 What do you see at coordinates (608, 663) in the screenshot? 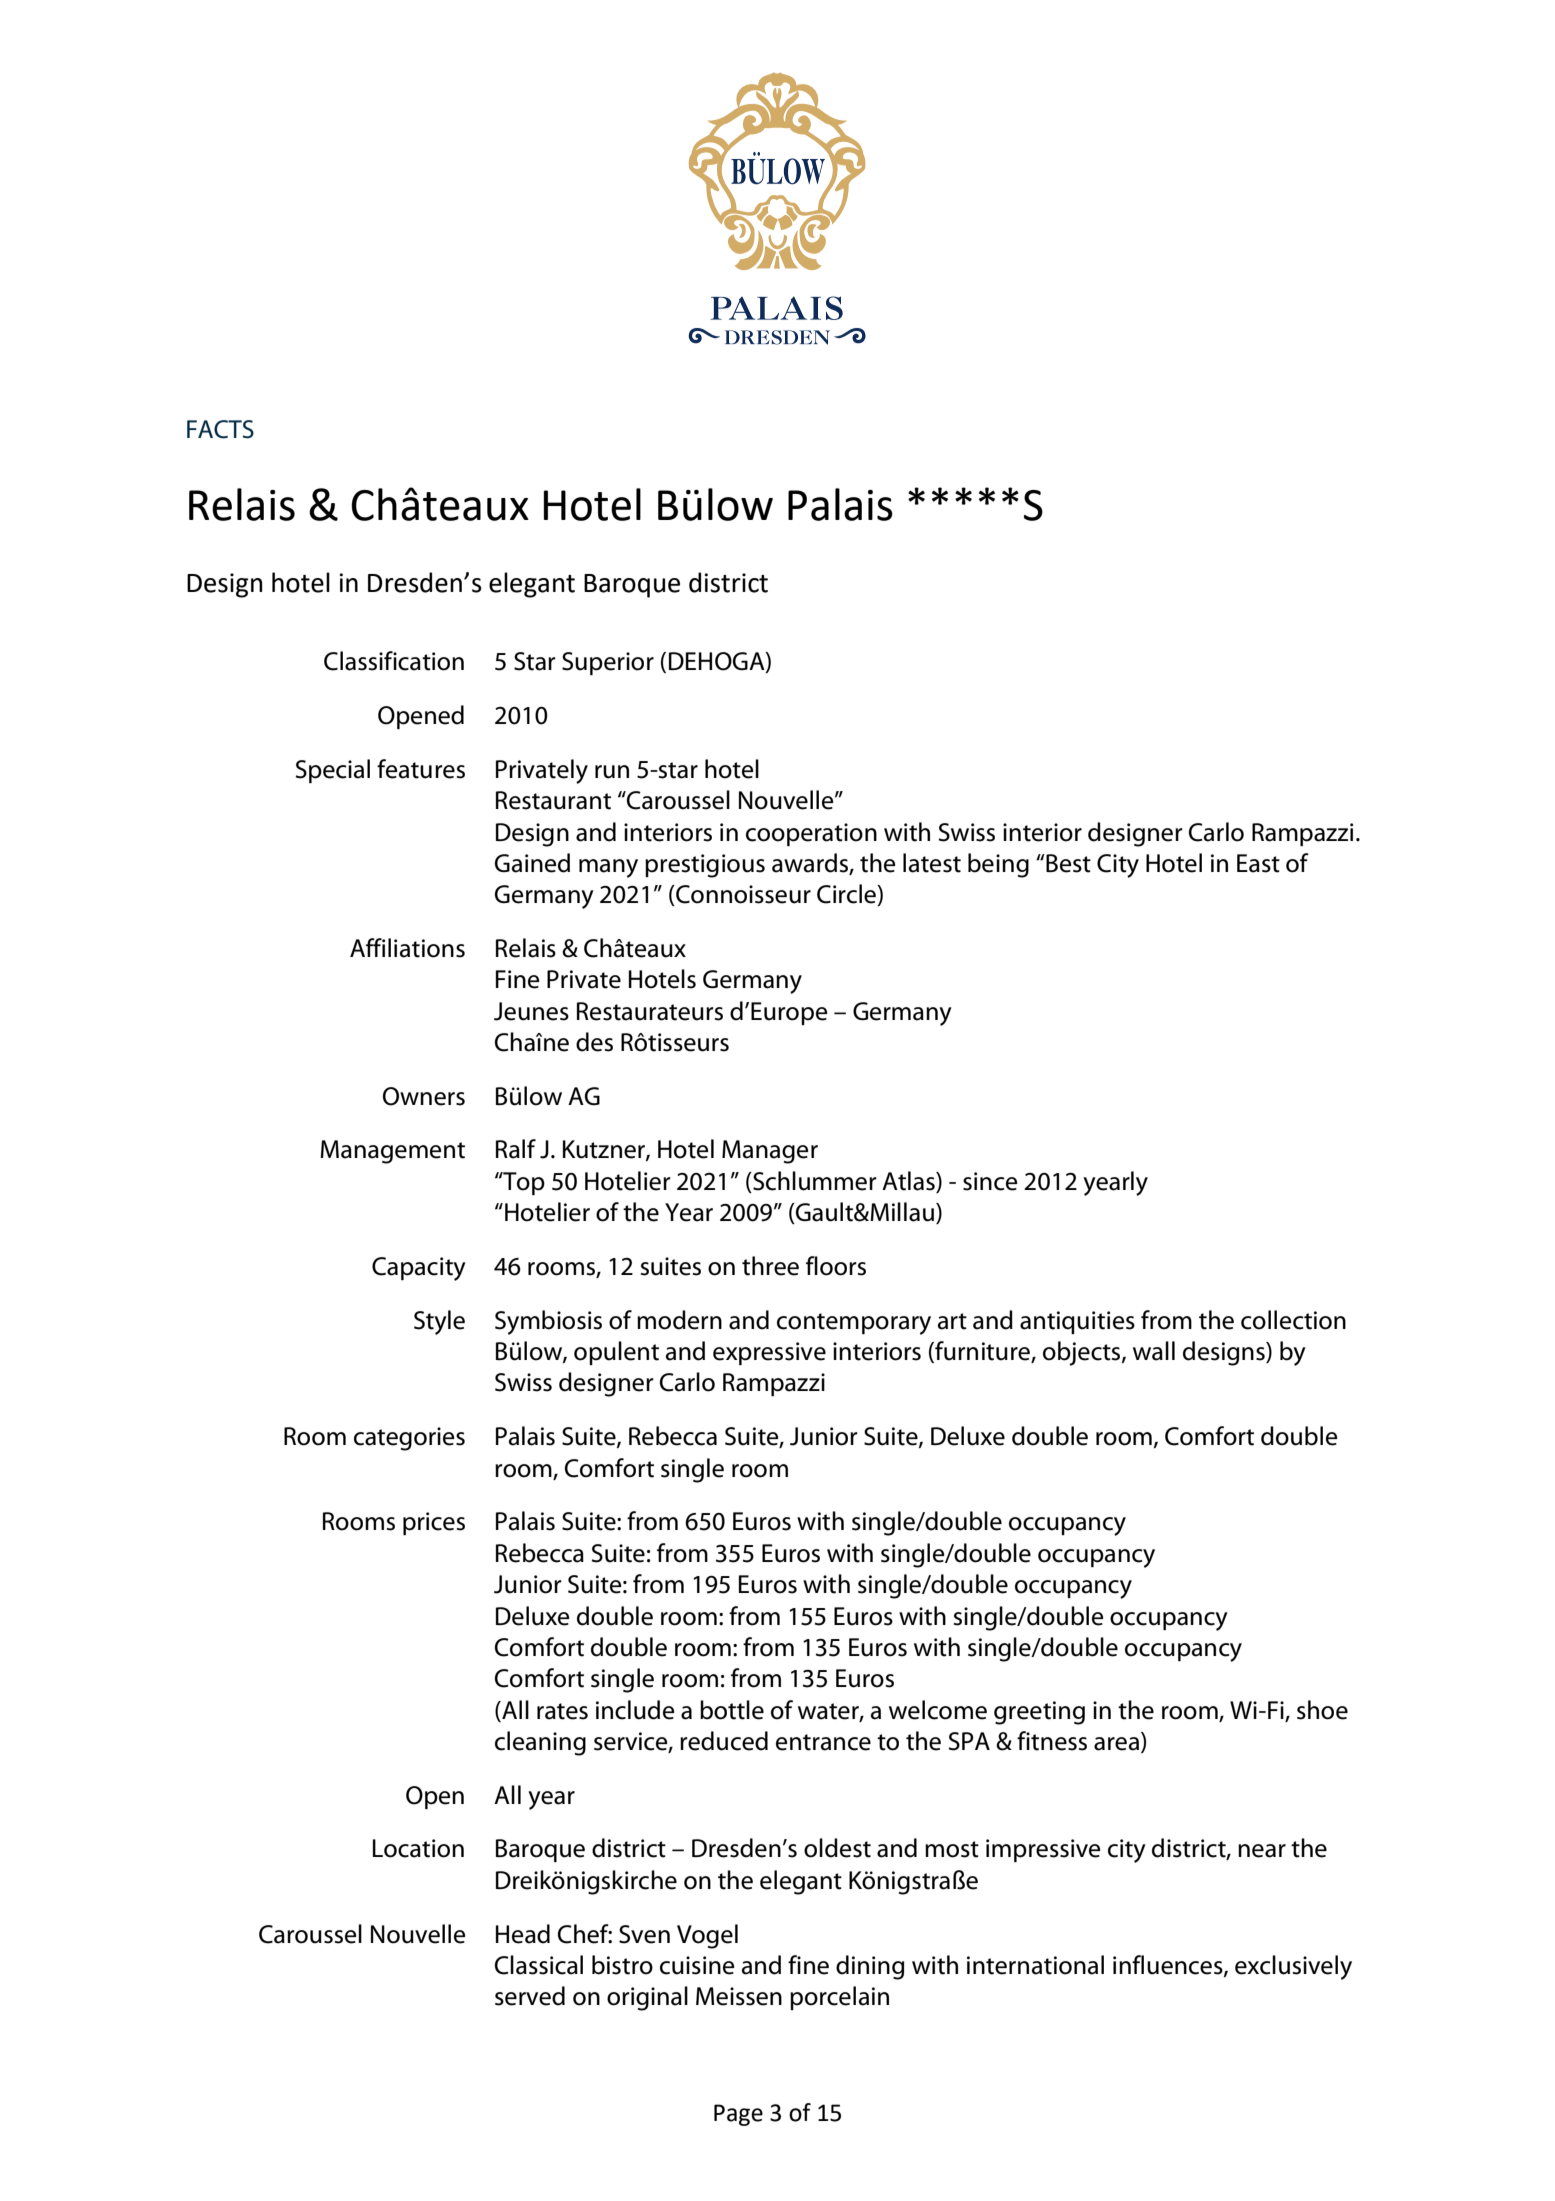
I see `Superior` at bounding box center [608, 663].
